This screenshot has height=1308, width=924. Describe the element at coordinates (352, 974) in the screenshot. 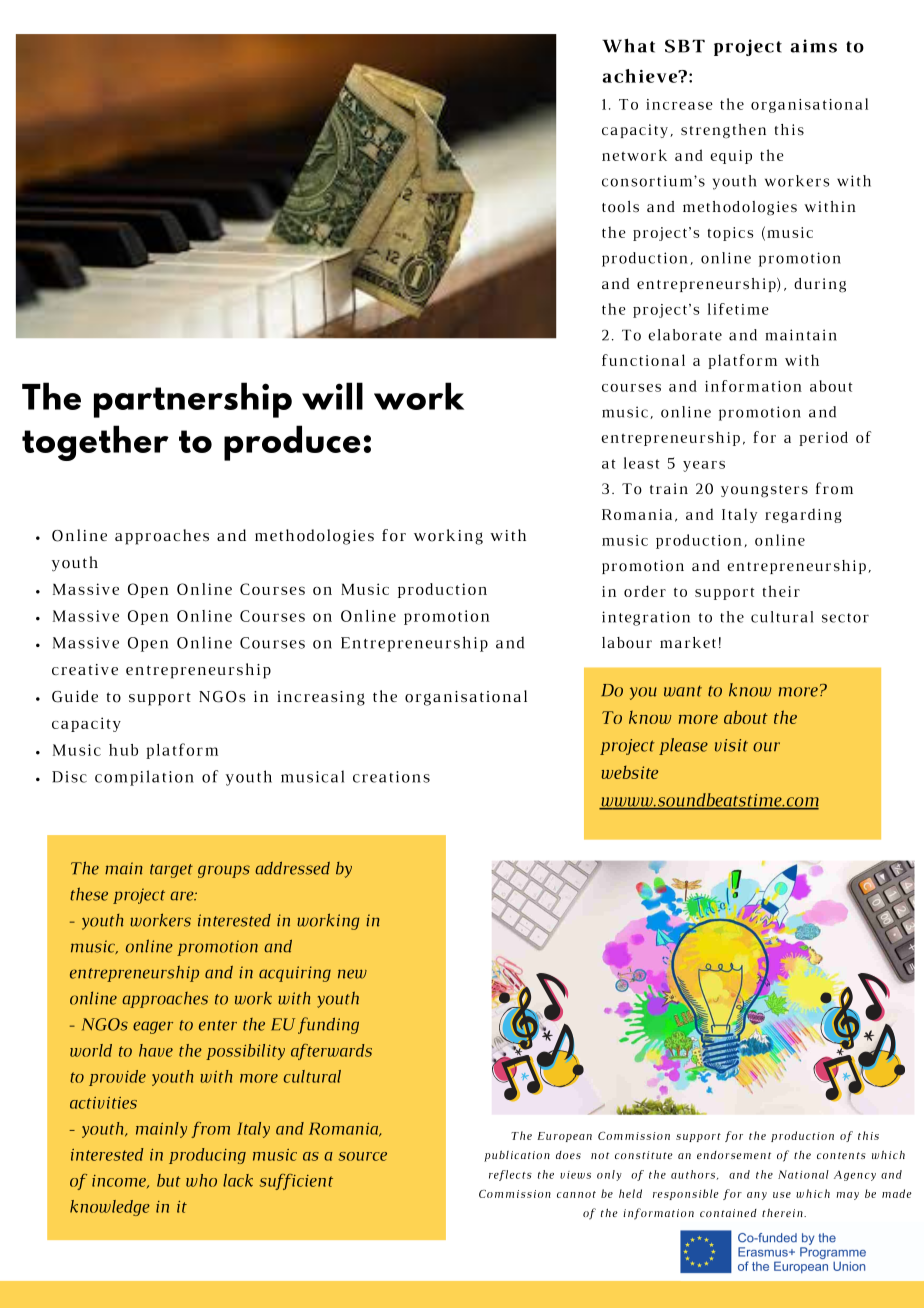

I see `new` at that location.
